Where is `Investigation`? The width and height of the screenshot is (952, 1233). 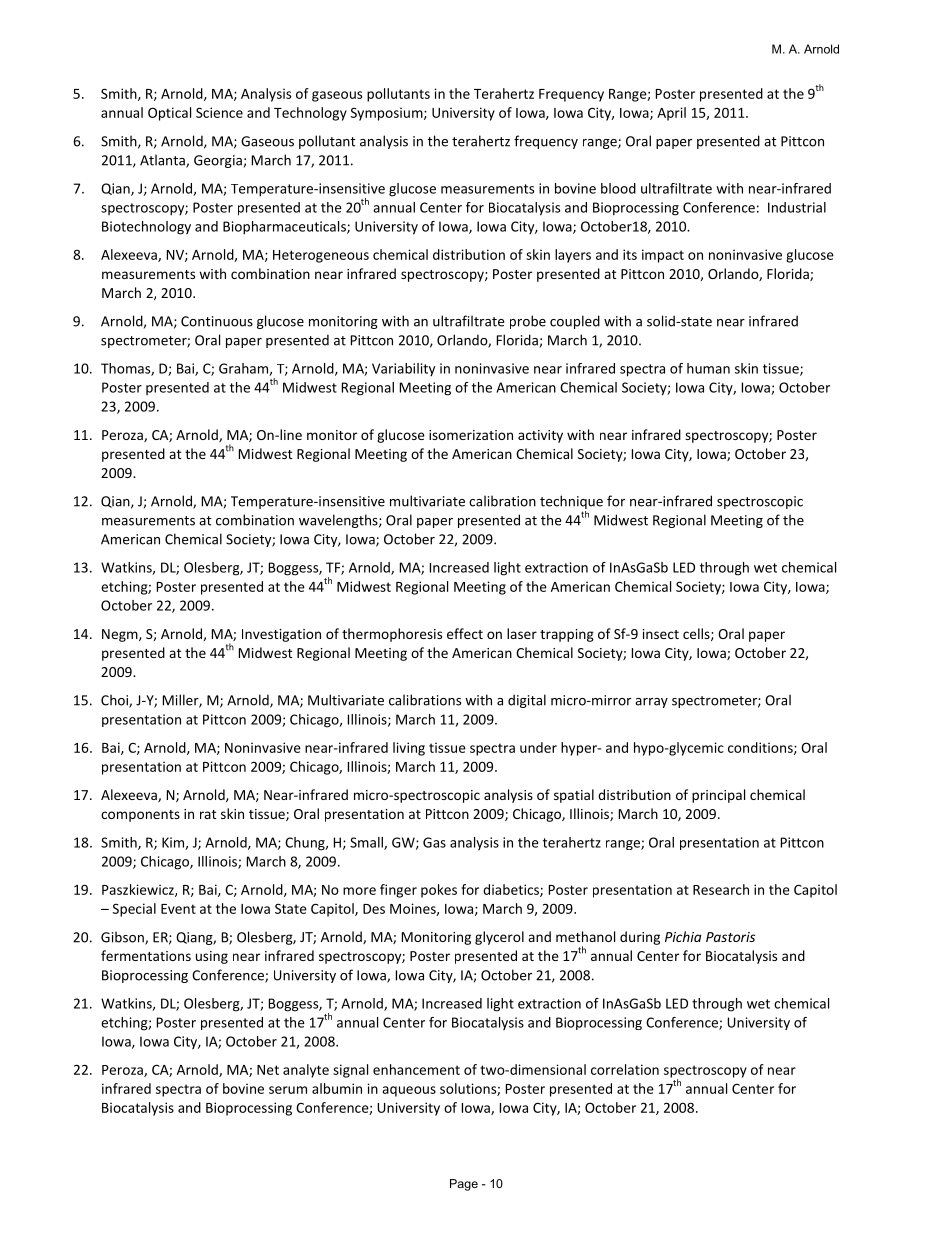
Investigation is located at coordinates (281, 635).
